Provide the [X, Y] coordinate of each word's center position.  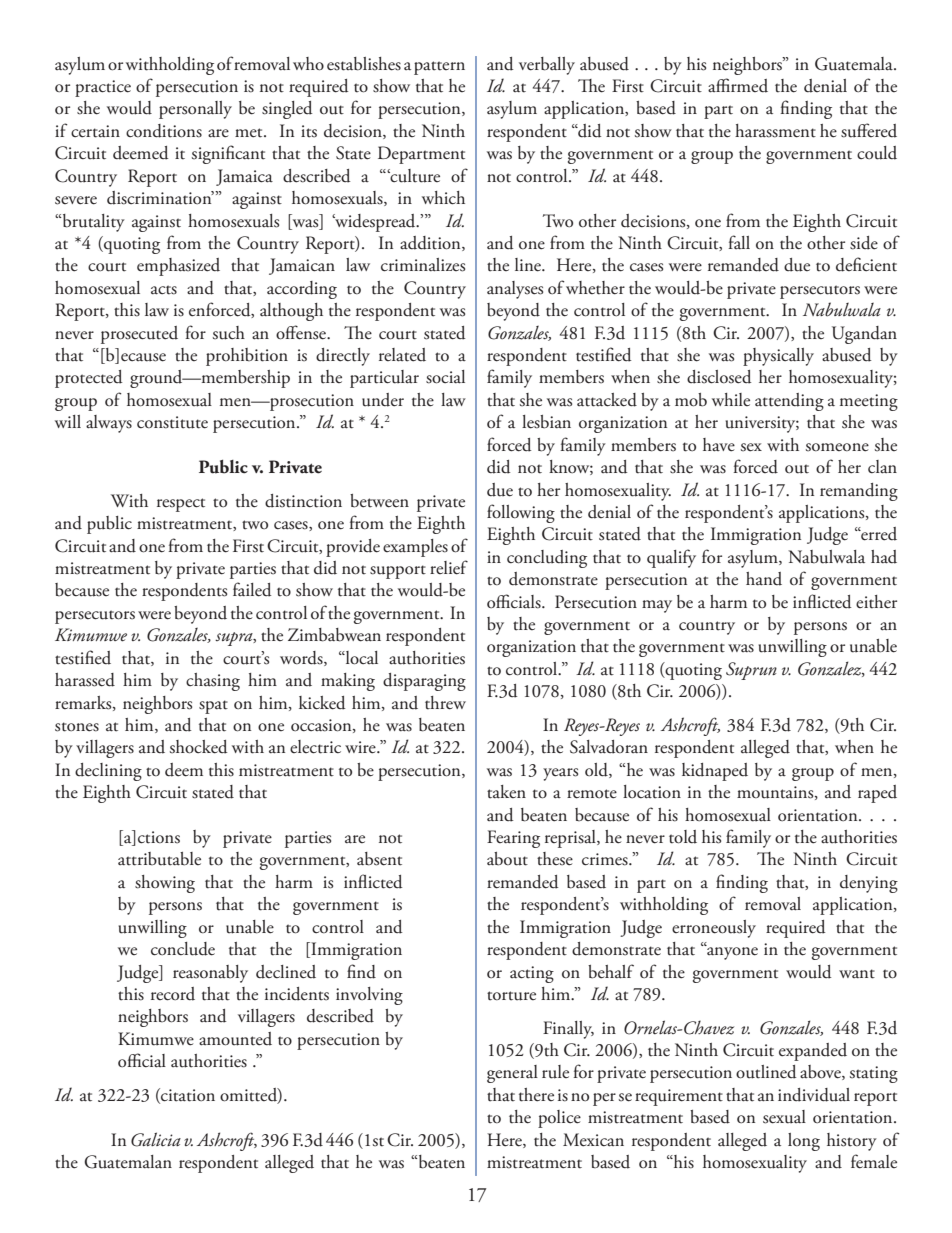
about [507, 859]
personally [195, 110]
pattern [439, 68]
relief [449, 567]
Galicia [156, 1139]
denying [869, 884]
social [445, 377]
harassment [775, 131]
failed [252, 589]
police [559, 1119]
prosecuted [139, 335]
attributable [159, 859]
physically [778, 357]
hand [764, 579]
